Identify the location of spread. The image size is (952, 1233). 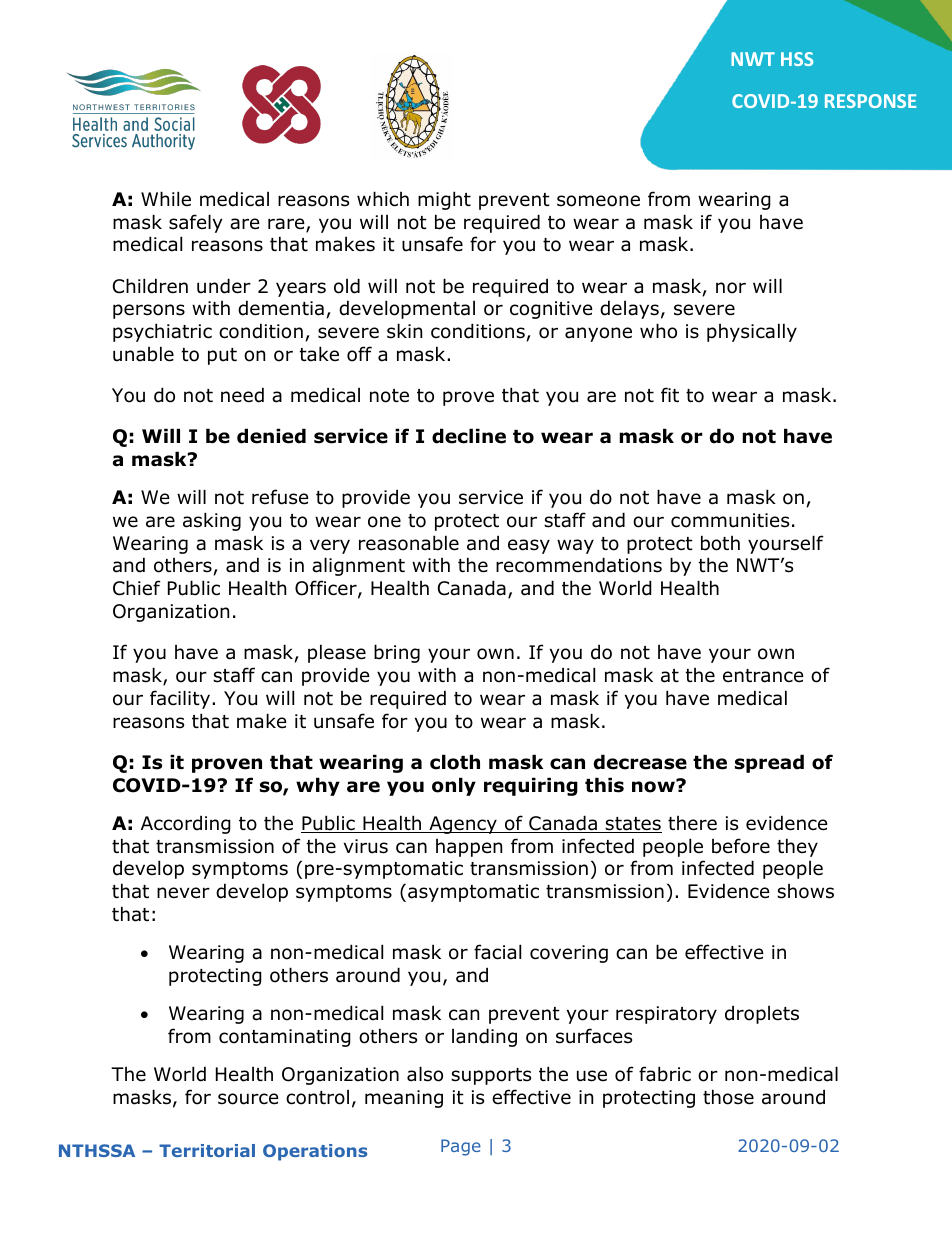
(769, 763).
